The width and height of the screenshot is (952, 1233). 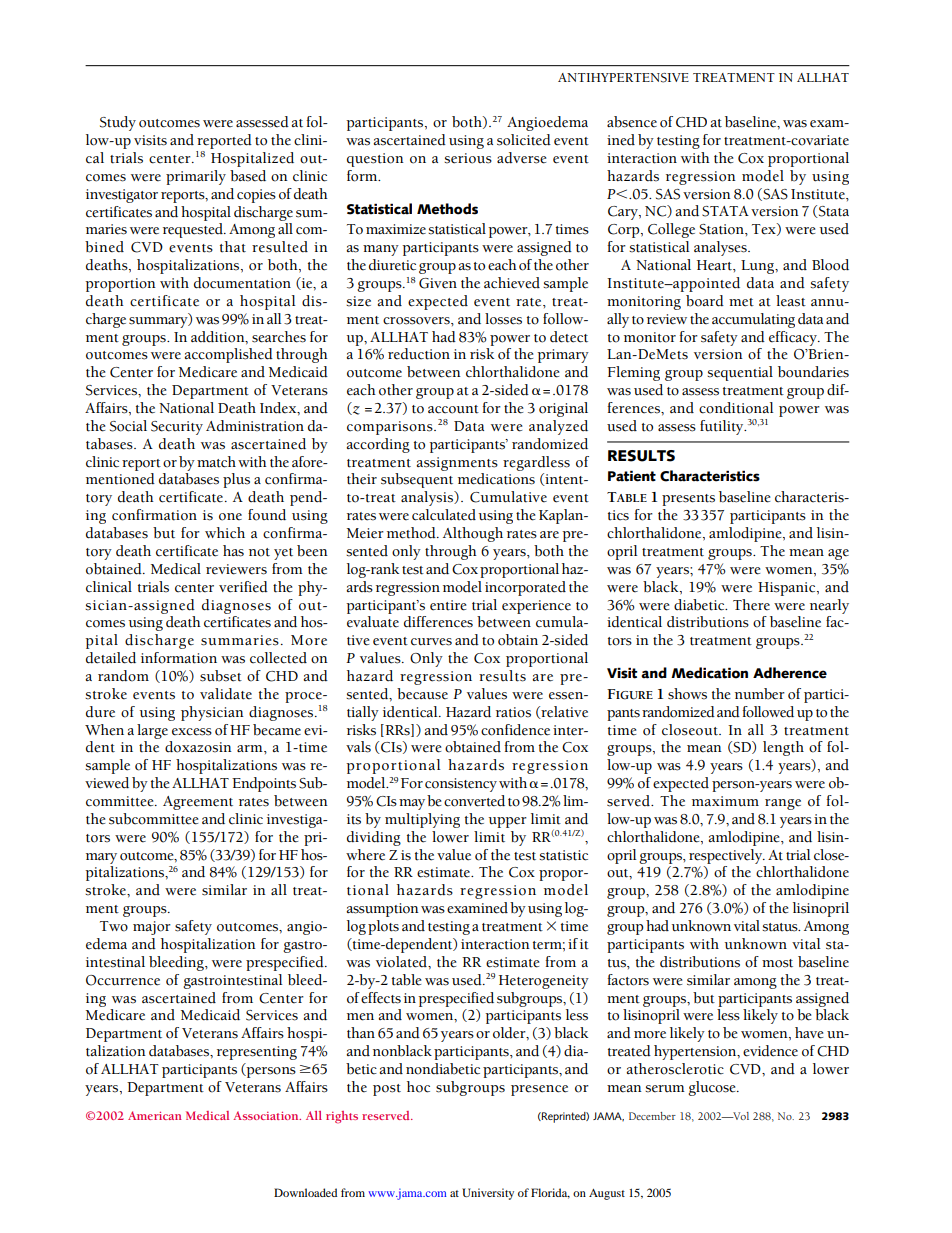 What do you see at coordinates (453, 409) in the screenshot?
I see `account` at bounding box center [453, 409].
